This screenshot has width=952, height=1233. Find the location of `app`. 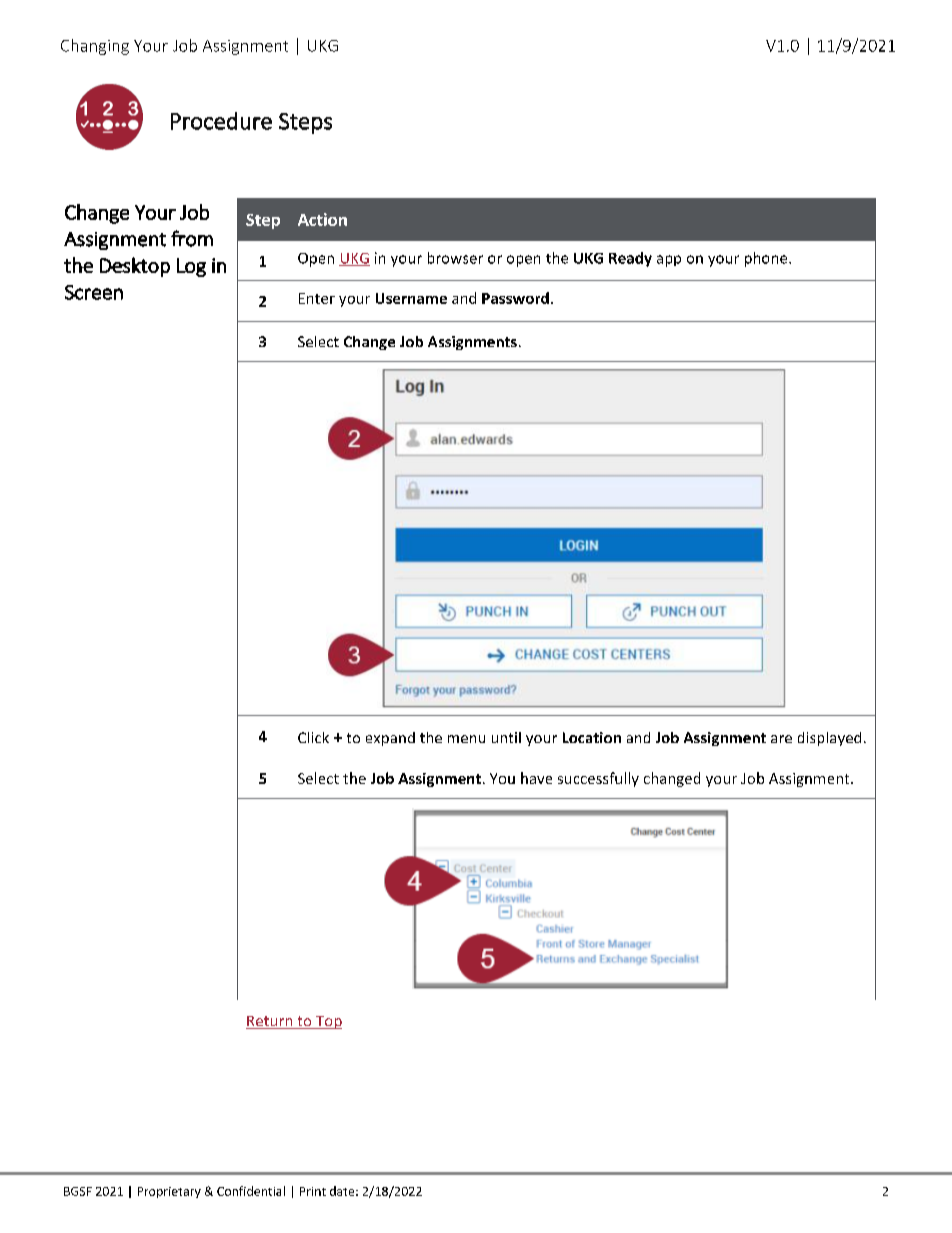

app is located at coordinates (669, 261).
